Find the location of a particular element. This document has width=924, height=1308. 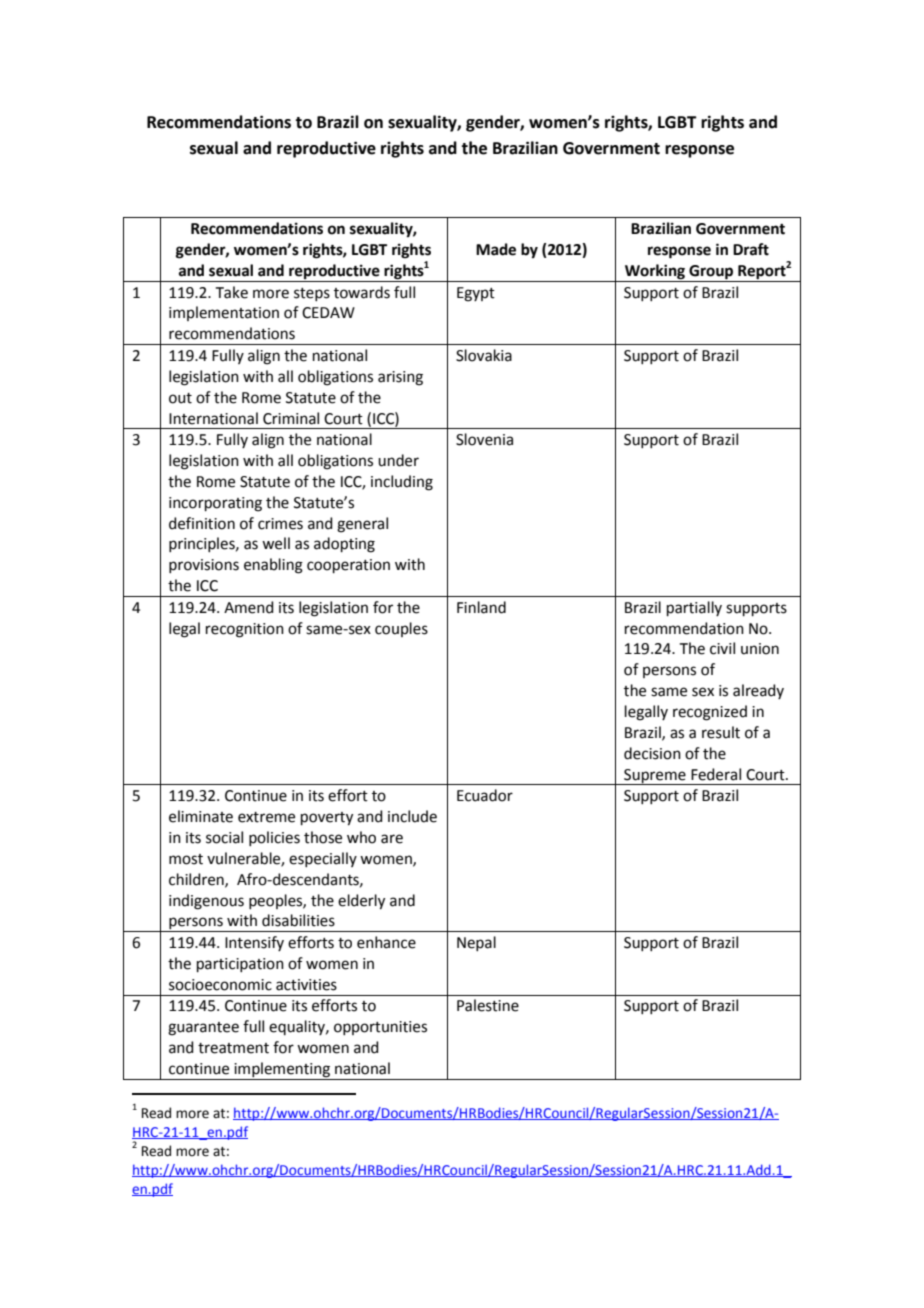

treatment is located at coordinates (233, 1048).
